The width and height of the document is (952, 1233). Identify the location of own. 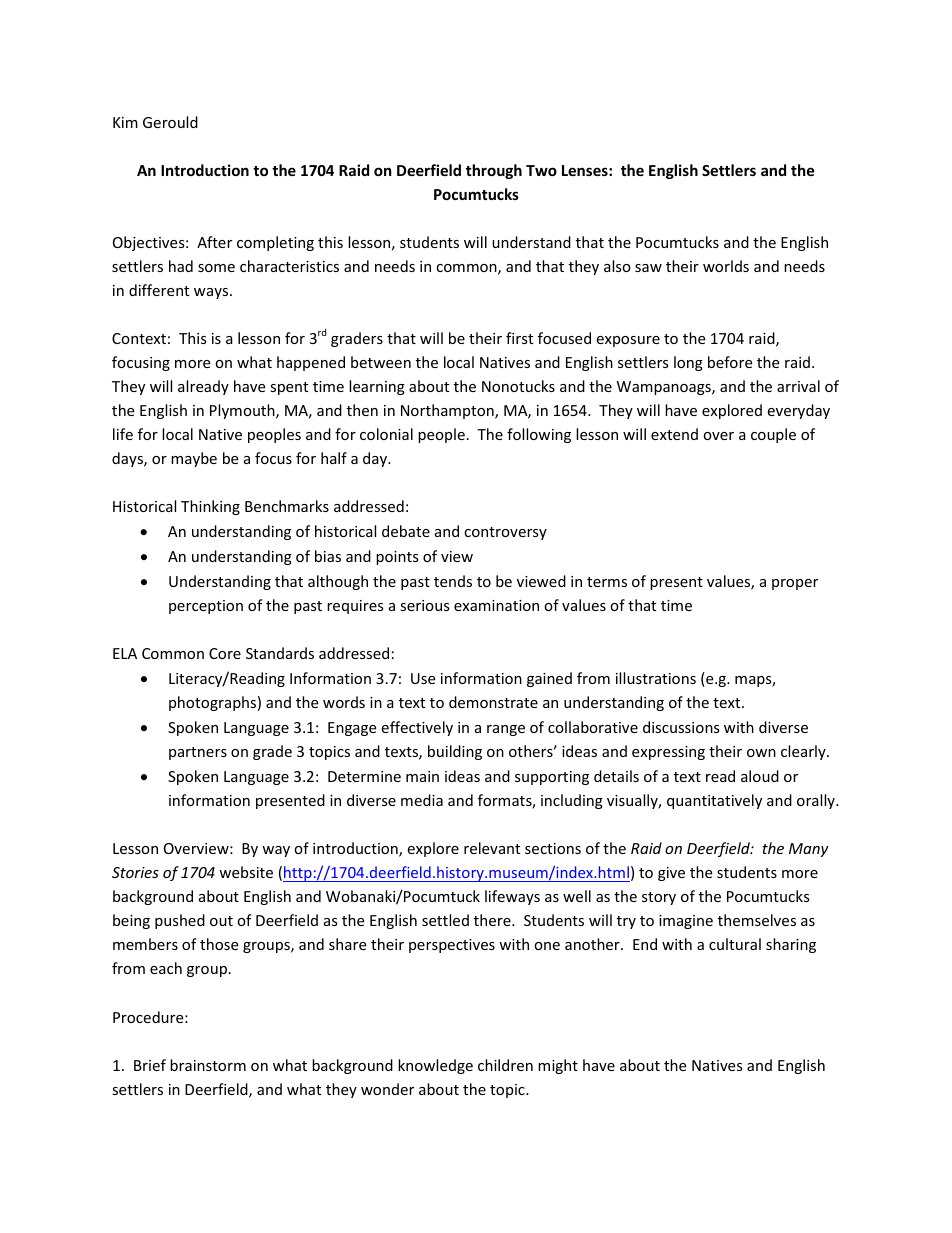
(761, 753).
